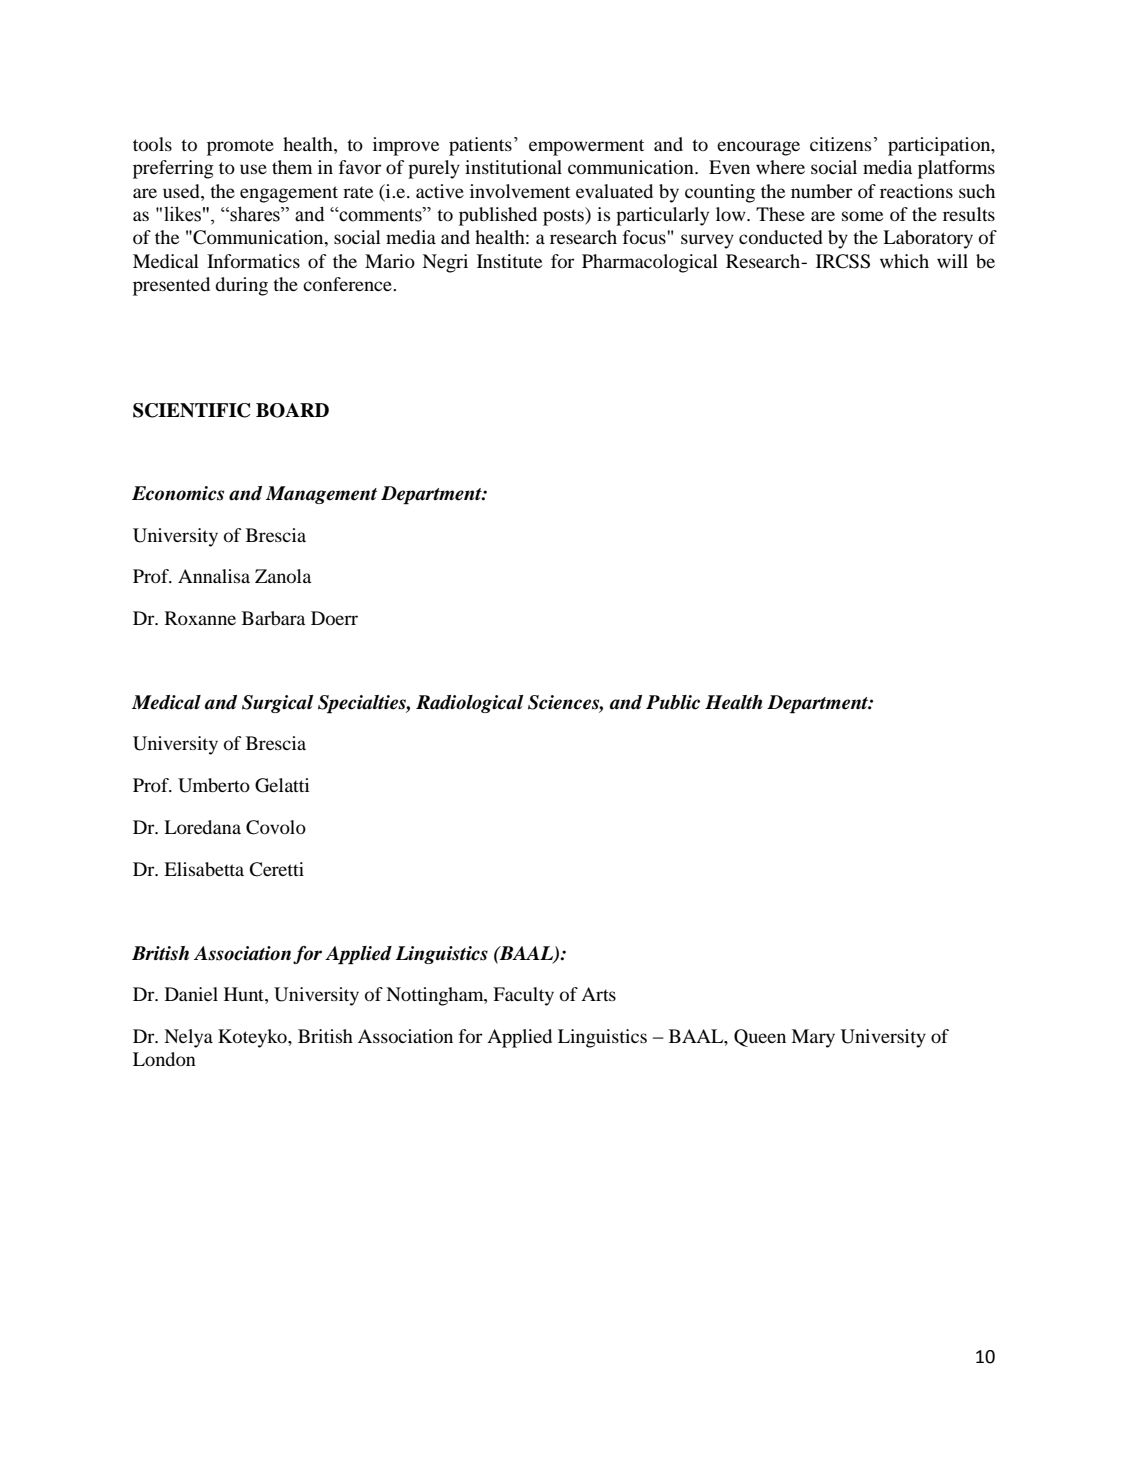 This screenshot has height=1460, width=1128. I want to click on empowerment, so click(586, 147).
